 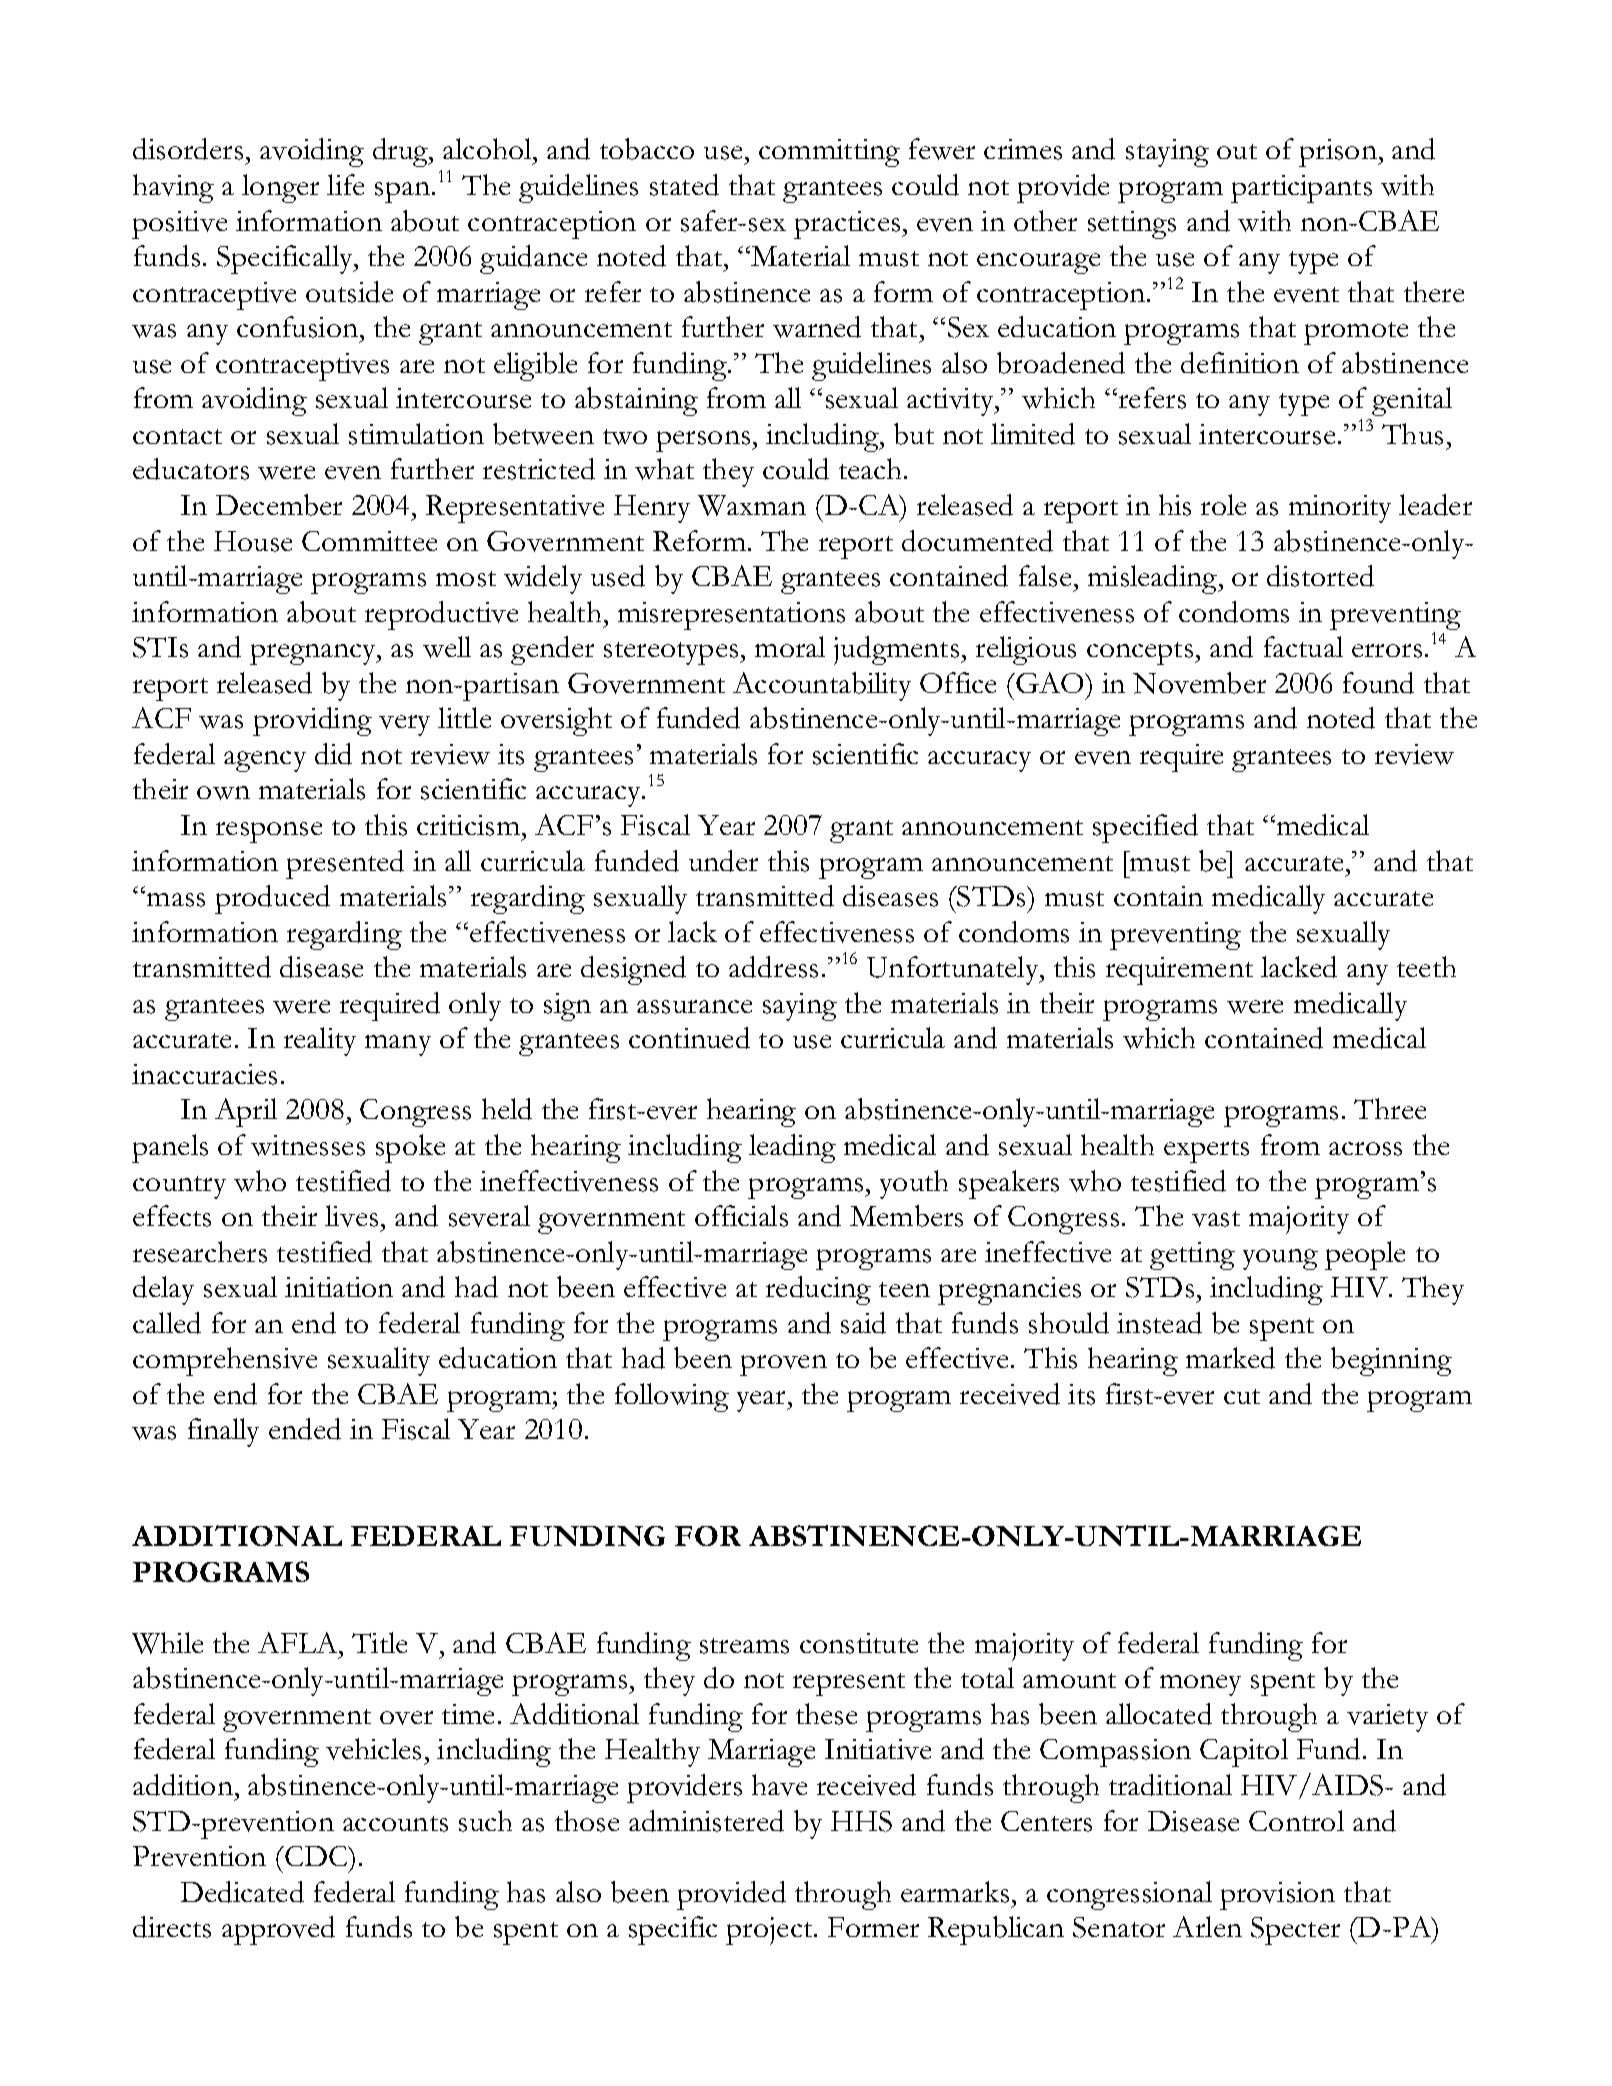 I want to click on under, so click(x=723, y=861).
